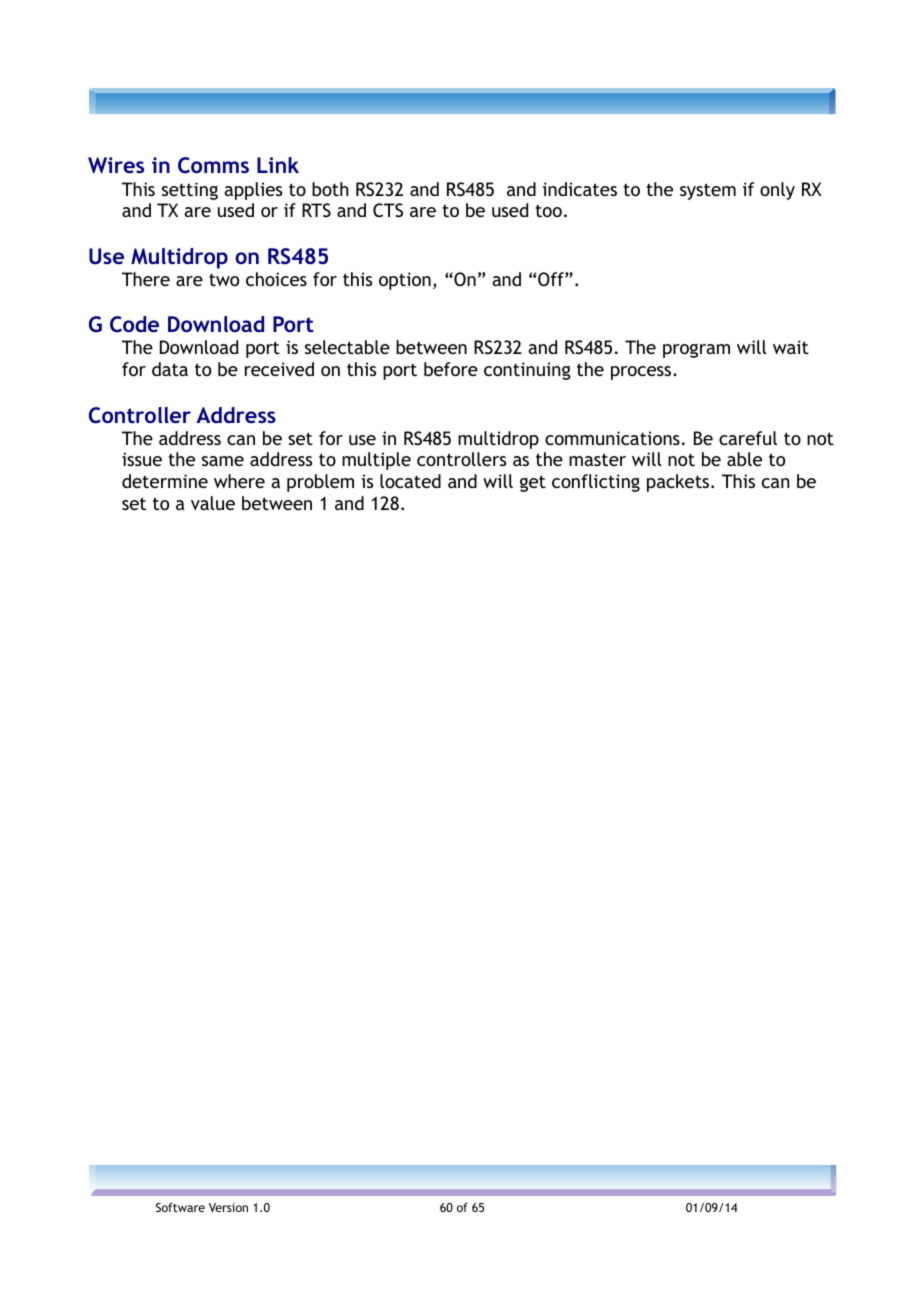  Describe the element at coordinates (190, 191) in the page. I see `setting` at that location.
